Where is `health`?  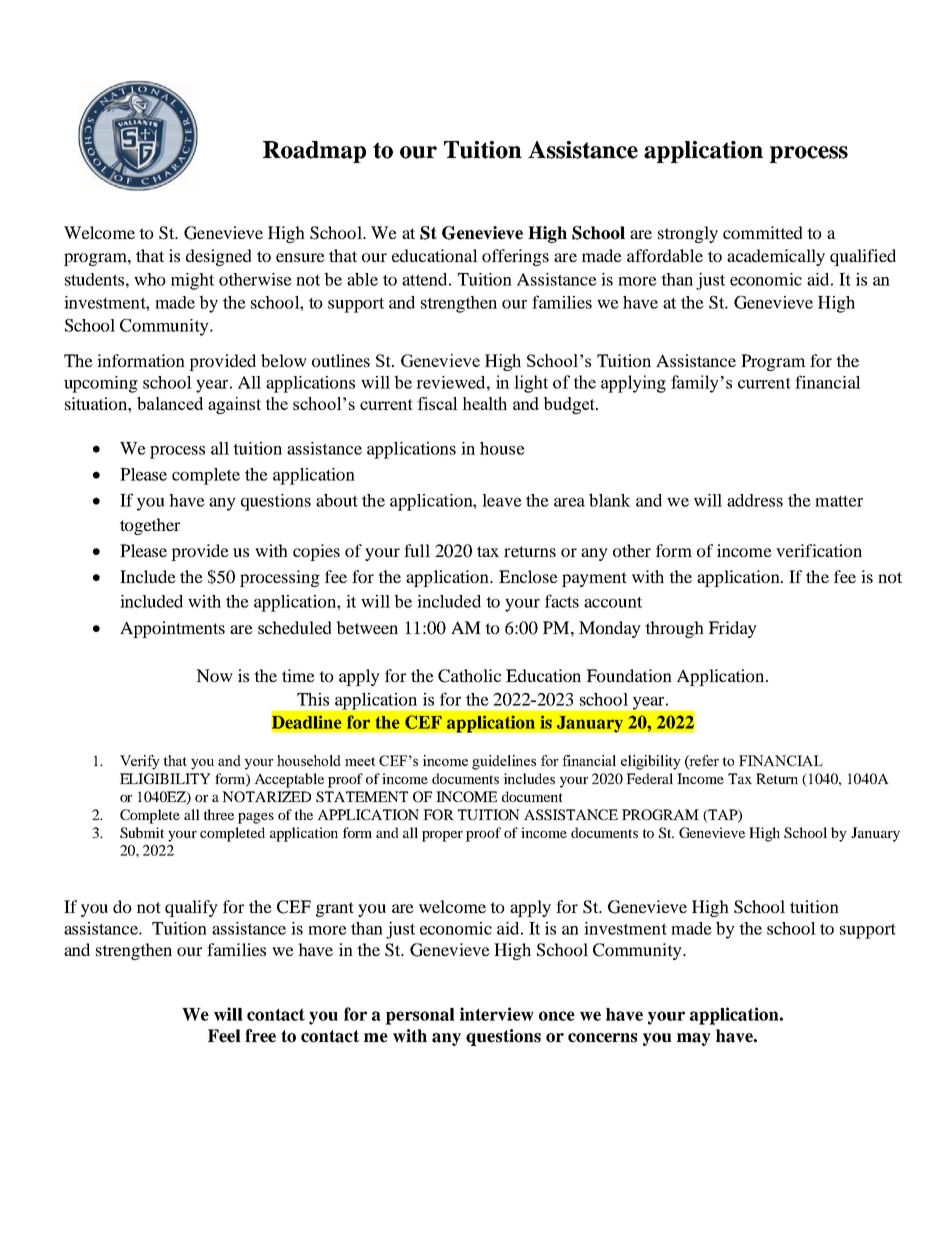 health is located at coordinates (484, 403).
